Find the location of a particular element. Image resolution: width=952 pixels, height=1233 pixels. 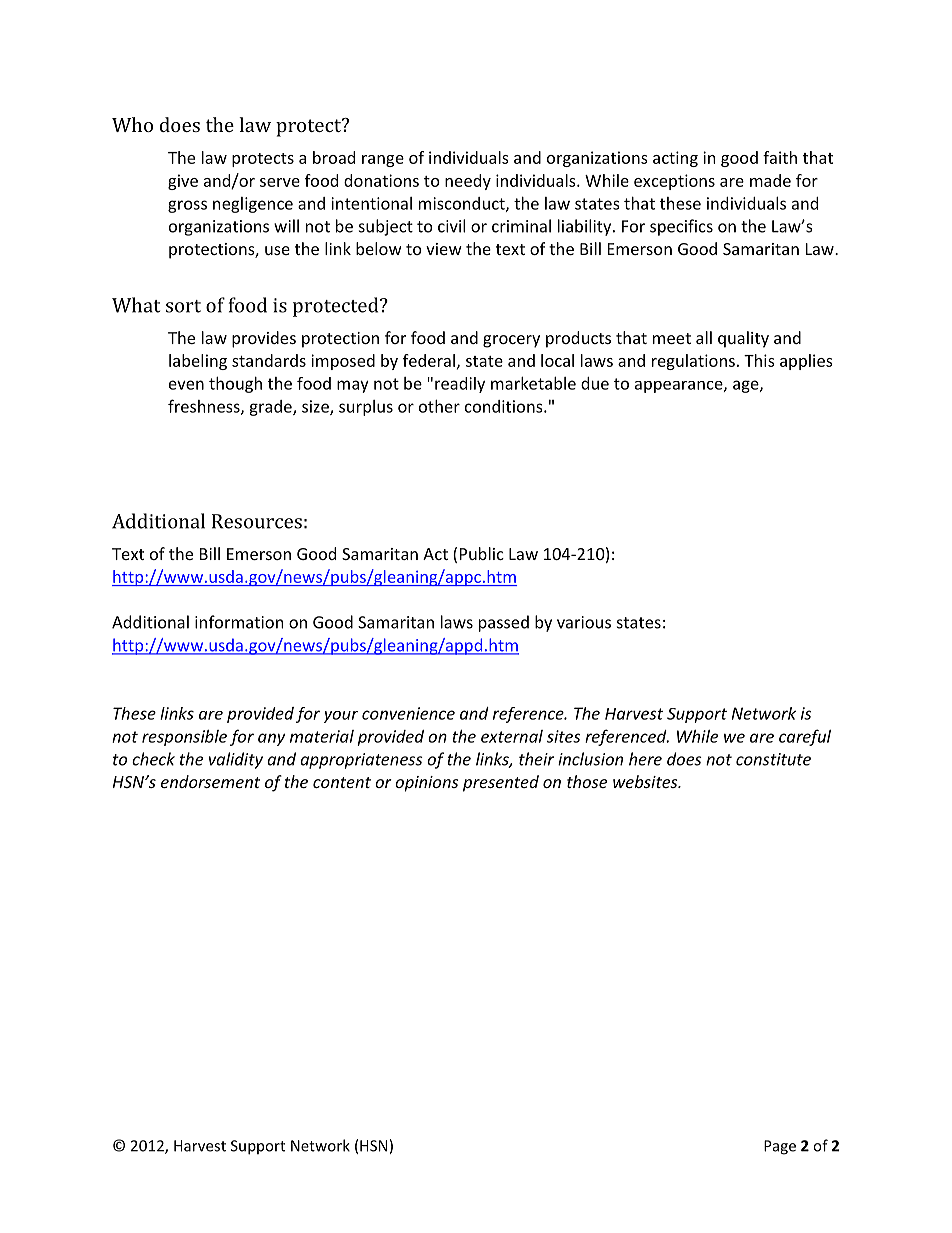

information is located at coordinates (239, 622).
